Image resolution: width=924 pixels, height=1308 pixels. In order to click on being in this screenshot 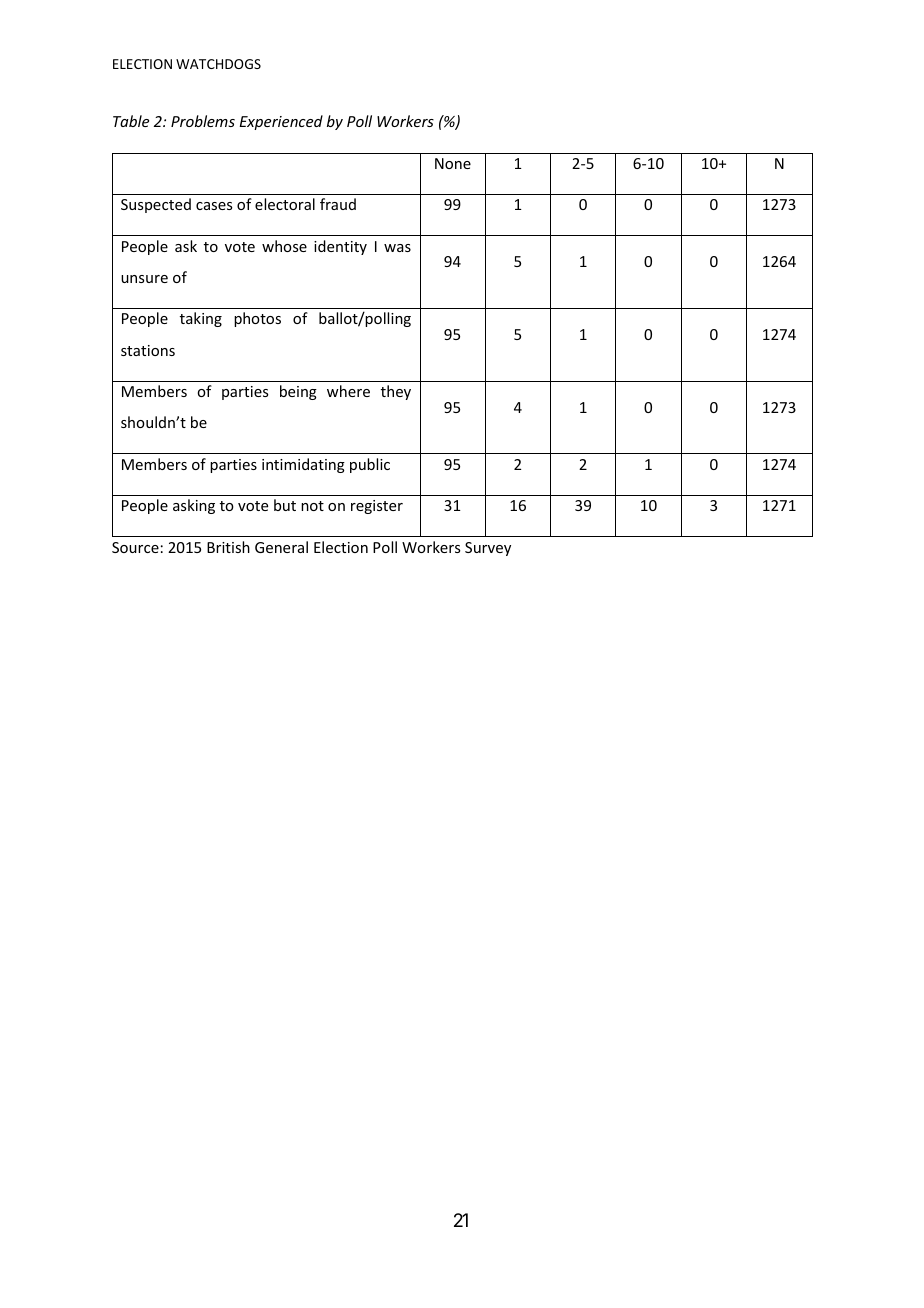, I will do `click(298, 392)`.
